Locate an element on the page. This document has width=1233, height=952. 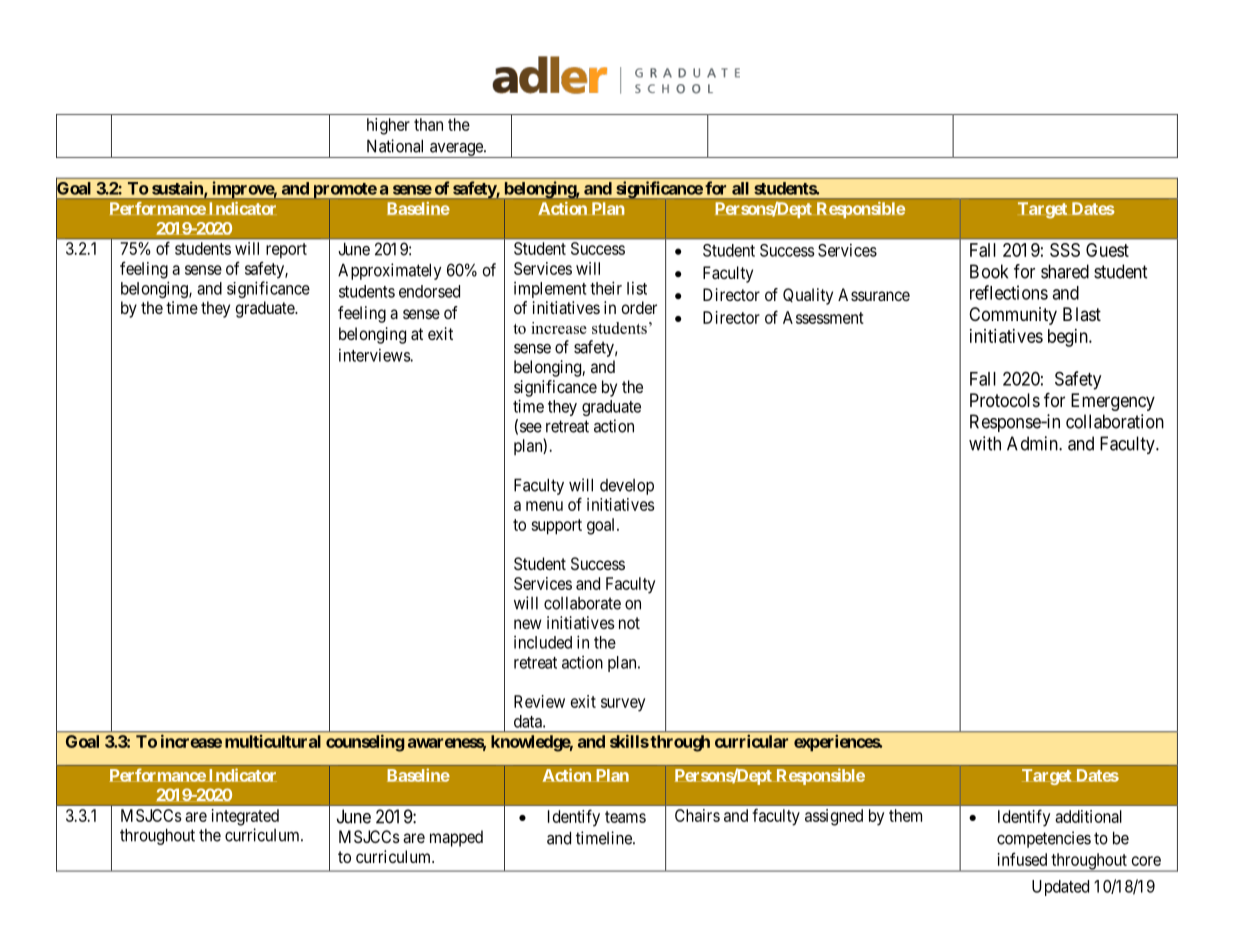
SSS is located at coordinates (1065, 250).
